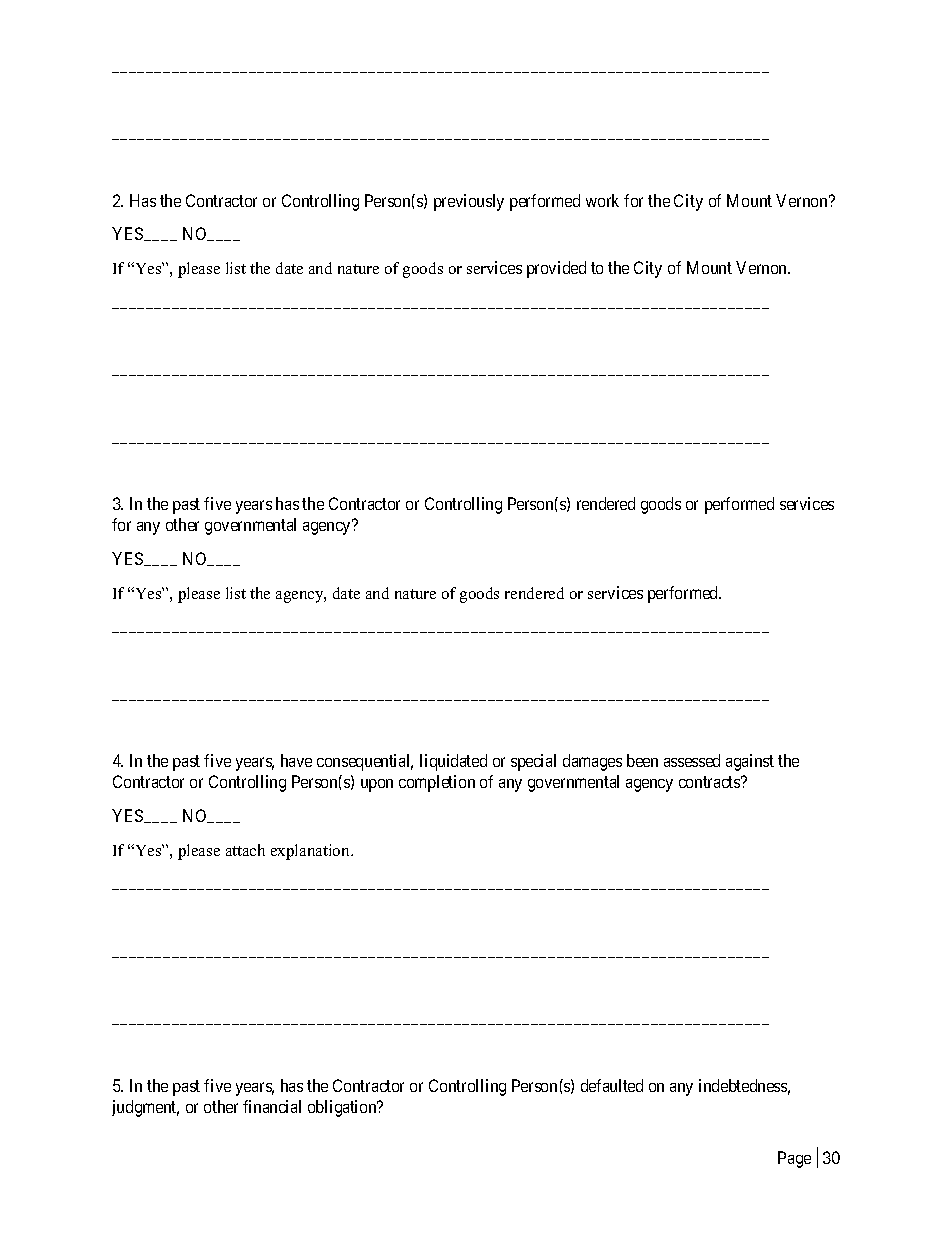  I want to click on financial, so click(272, 1106).
